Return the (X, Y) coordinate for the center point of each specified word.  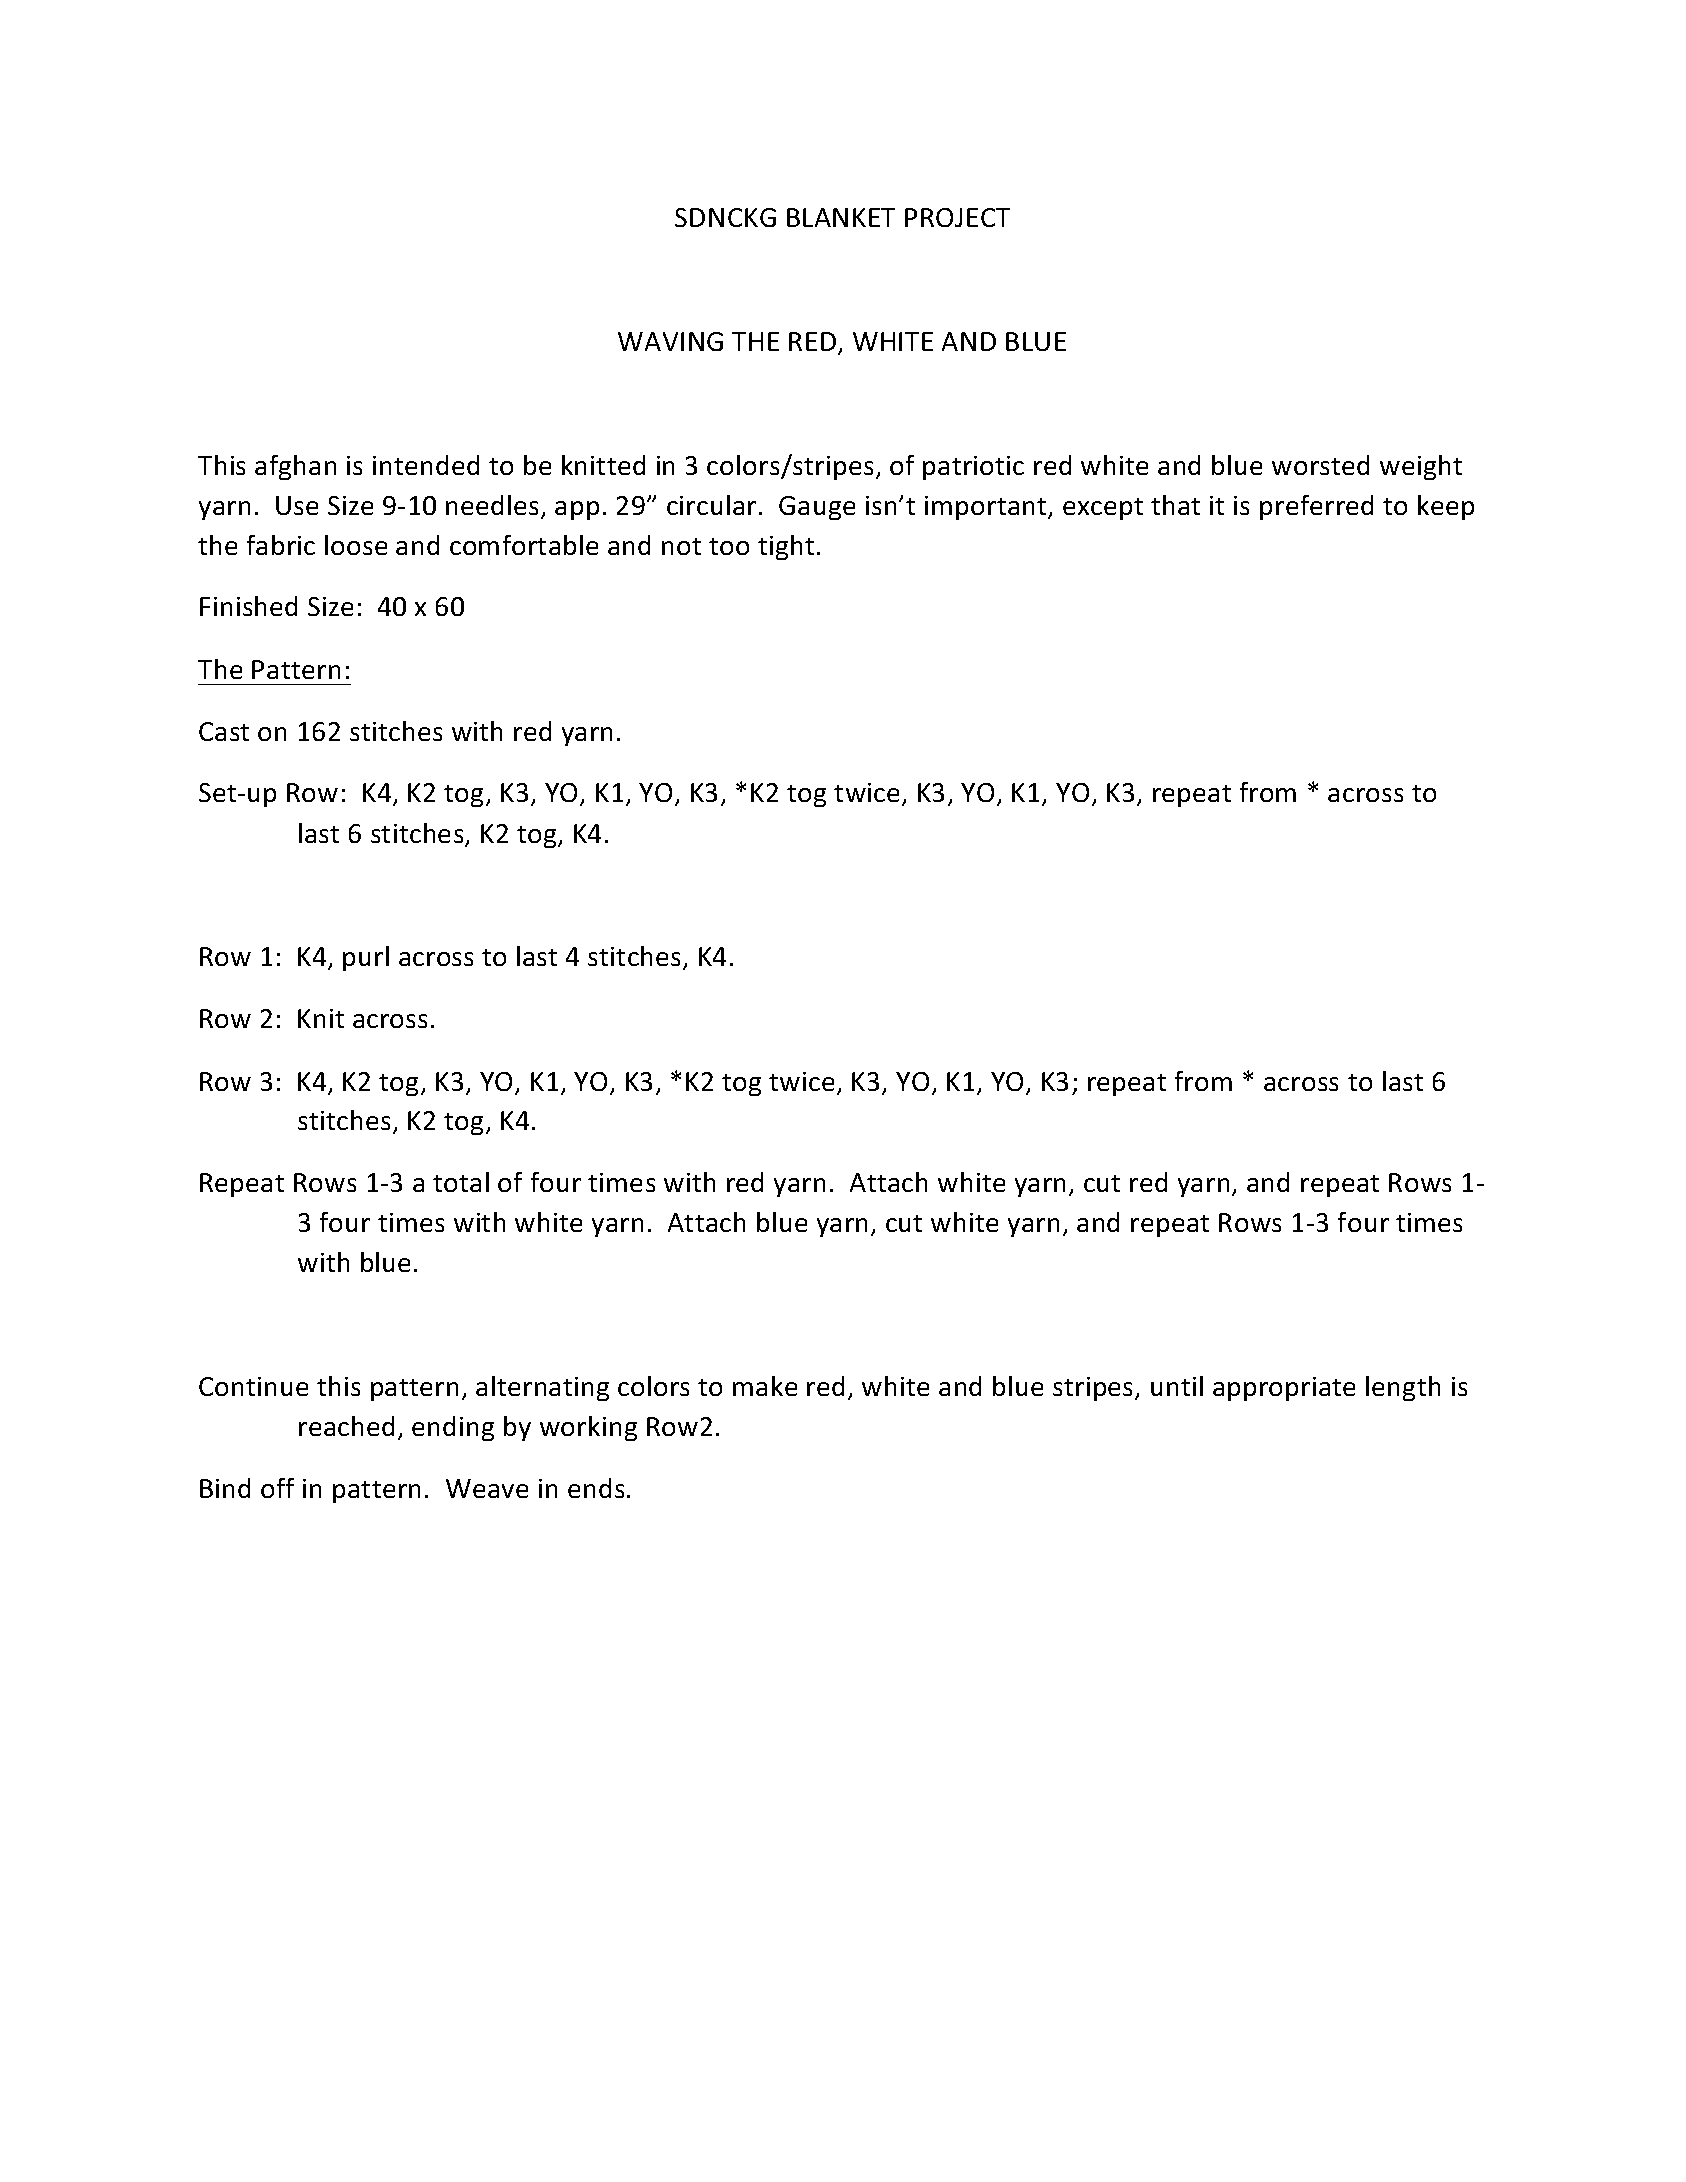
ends (596, 1488)
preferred (1316, 507)
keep (1446, 507)
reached (346, 1426)
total (461, 1182)
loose (356, 545)
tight (786, 547)
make (765, 1386)
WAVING (670, 341)
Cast (224, 731)
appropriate (1284, 1389)
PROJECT (957, 217)
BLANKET (841, 217)
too (729, 546)
